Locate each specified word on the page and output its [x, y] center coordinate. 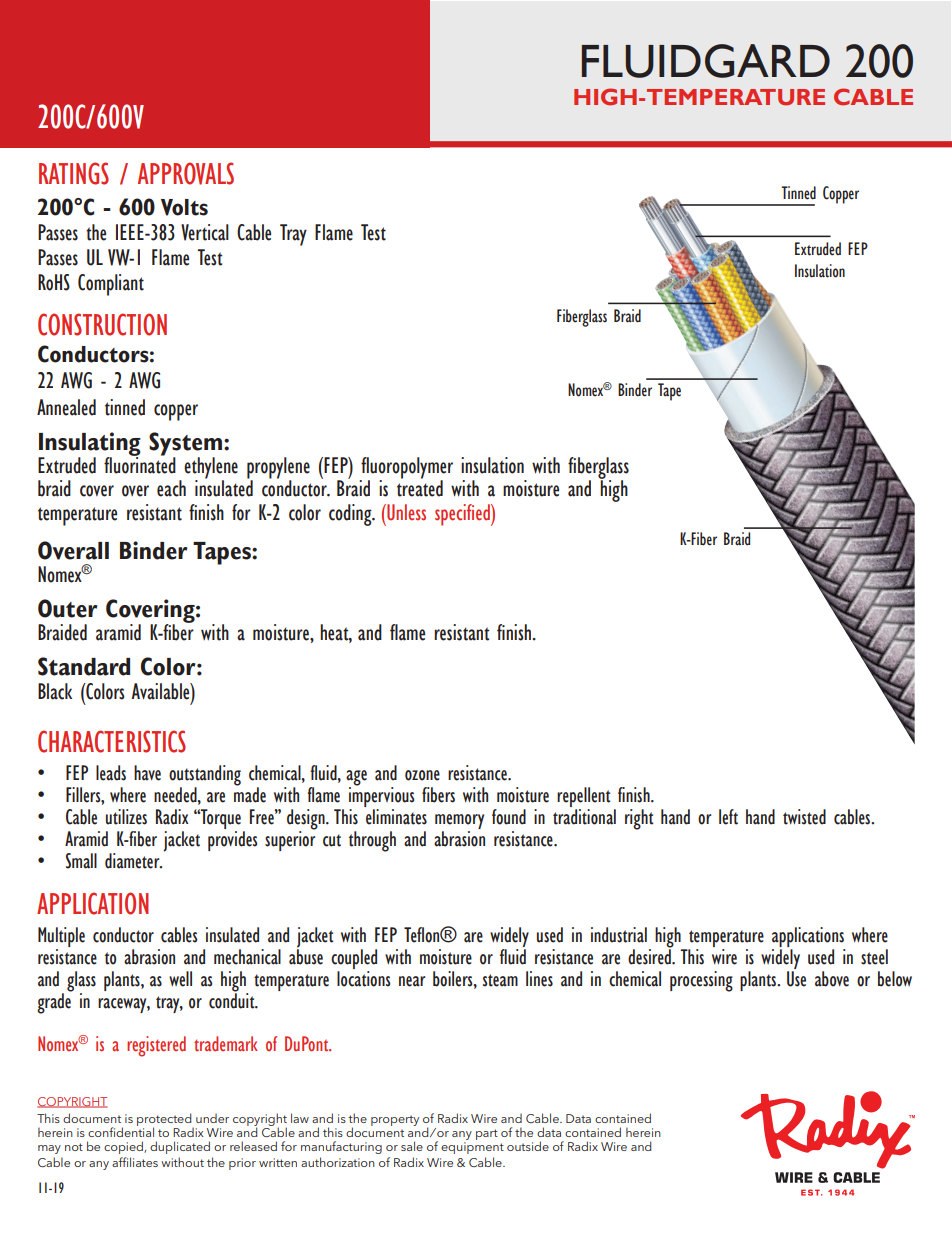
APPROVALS [186, 173]
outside [528, 1146]
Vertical [205, 232]
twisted [804, 817]
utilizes [126, 817]
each [171, 488]
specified [463, 515]
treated [420, 487]
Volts [184, 207]
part [487, 1134]
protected [165, 1121]
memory [459, 823]
